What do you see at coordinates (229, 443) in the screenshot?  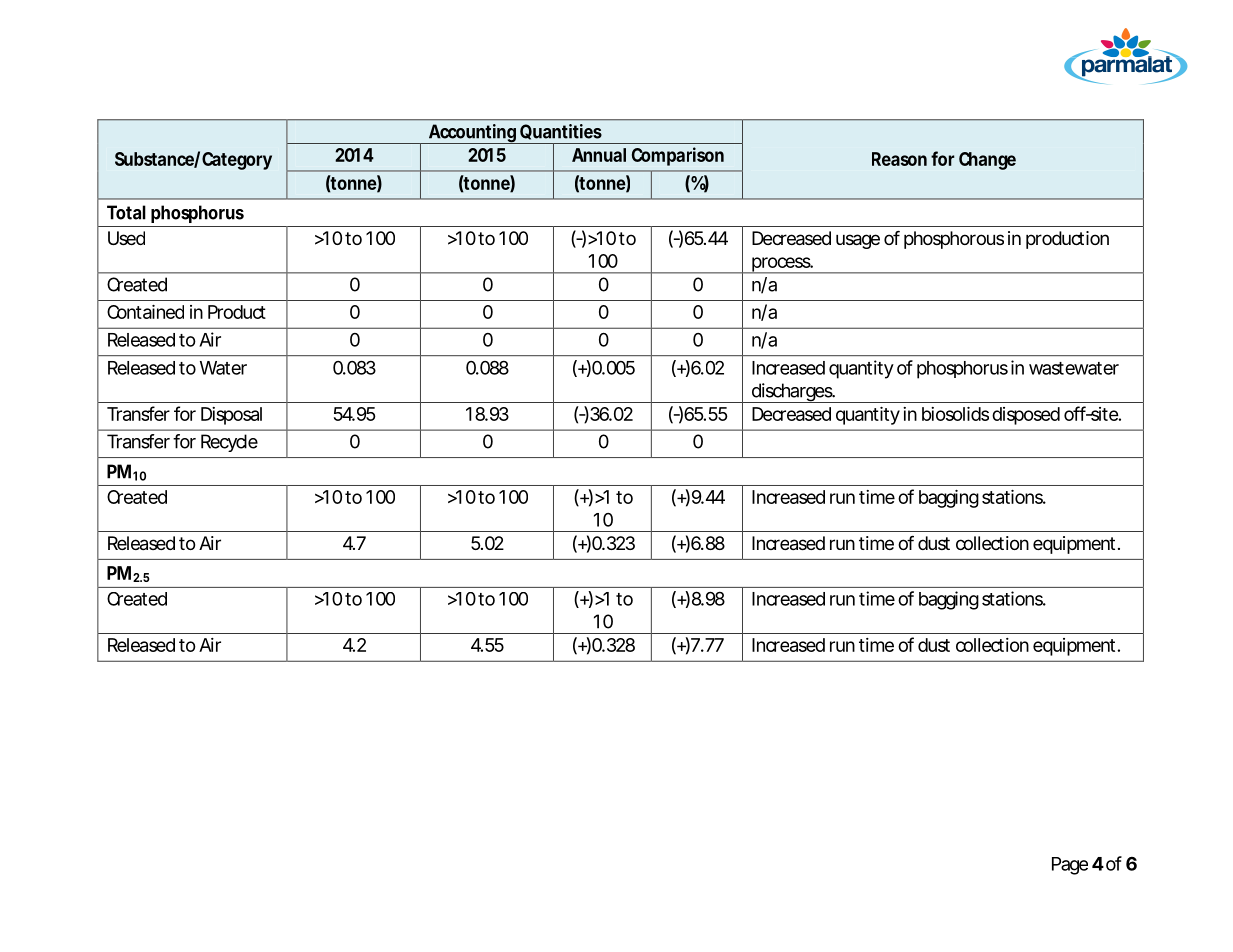 I see `Recycle` at bounding box center [229, 443].
